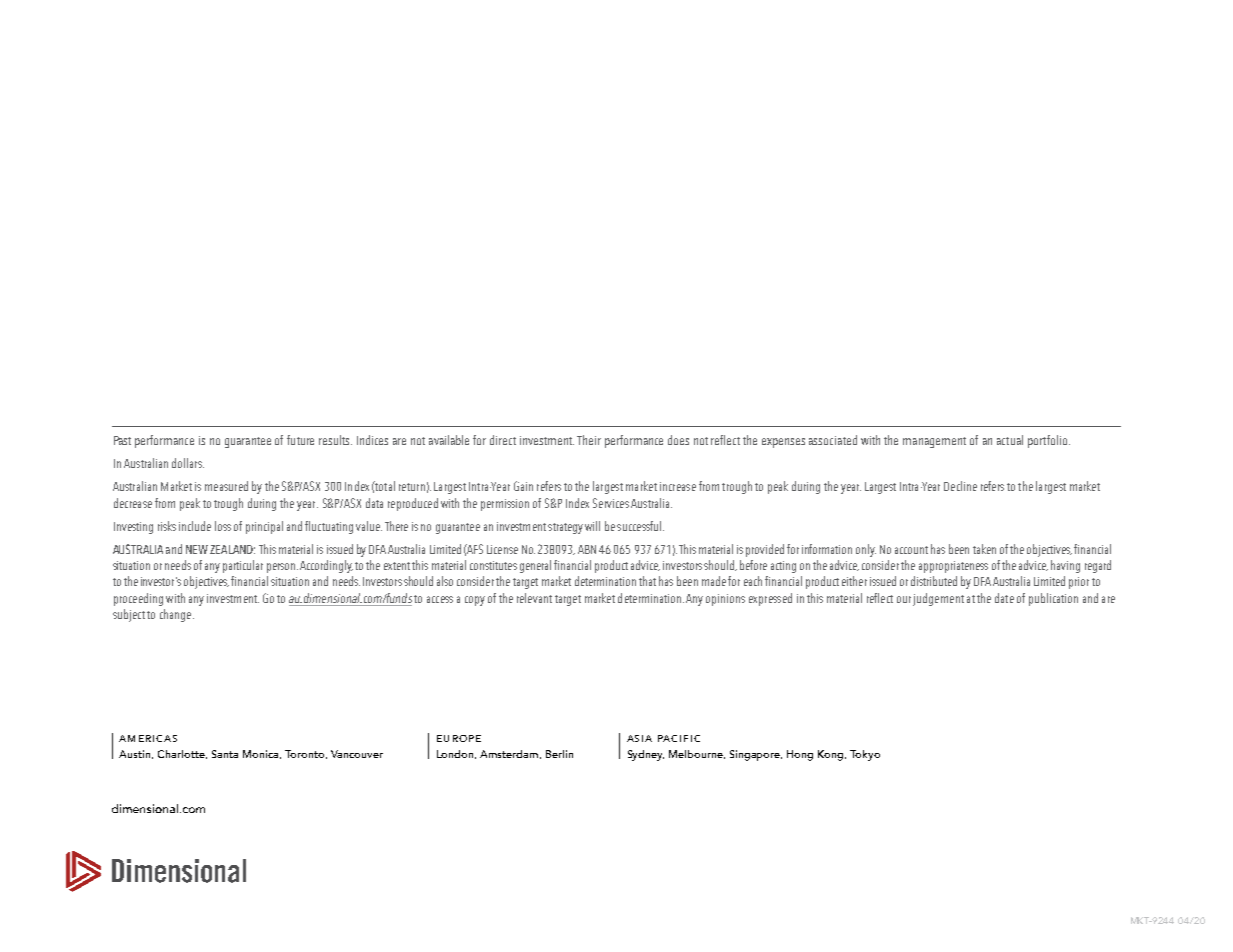 Image resolution: width=1233 pixels, height=952 pixels. Describe the element at coordinates (300, 440) in the screenshot. I see `future` at that location.
